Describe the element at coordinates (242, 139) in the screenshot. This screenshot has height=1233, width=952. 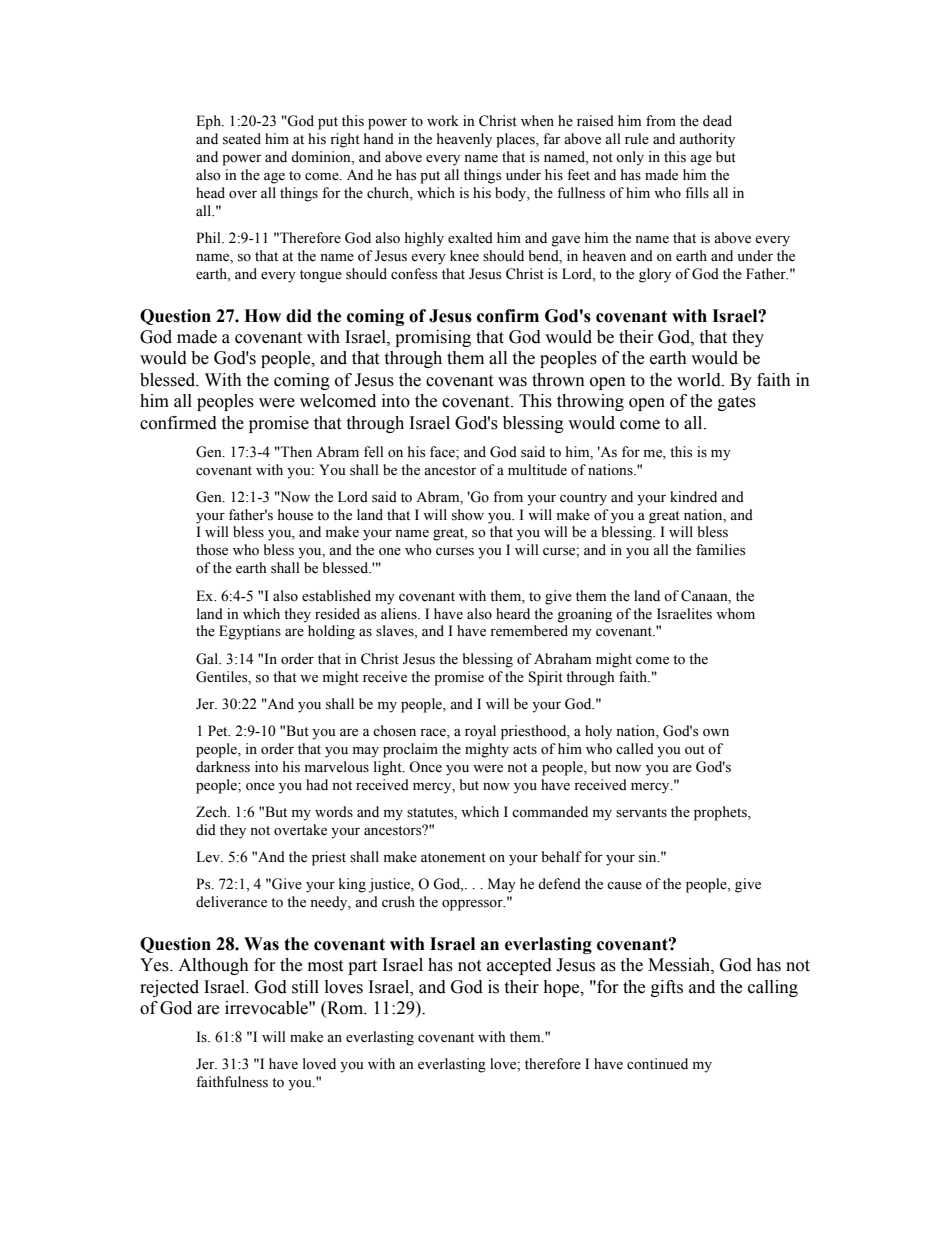
I see `seated` at that location.
